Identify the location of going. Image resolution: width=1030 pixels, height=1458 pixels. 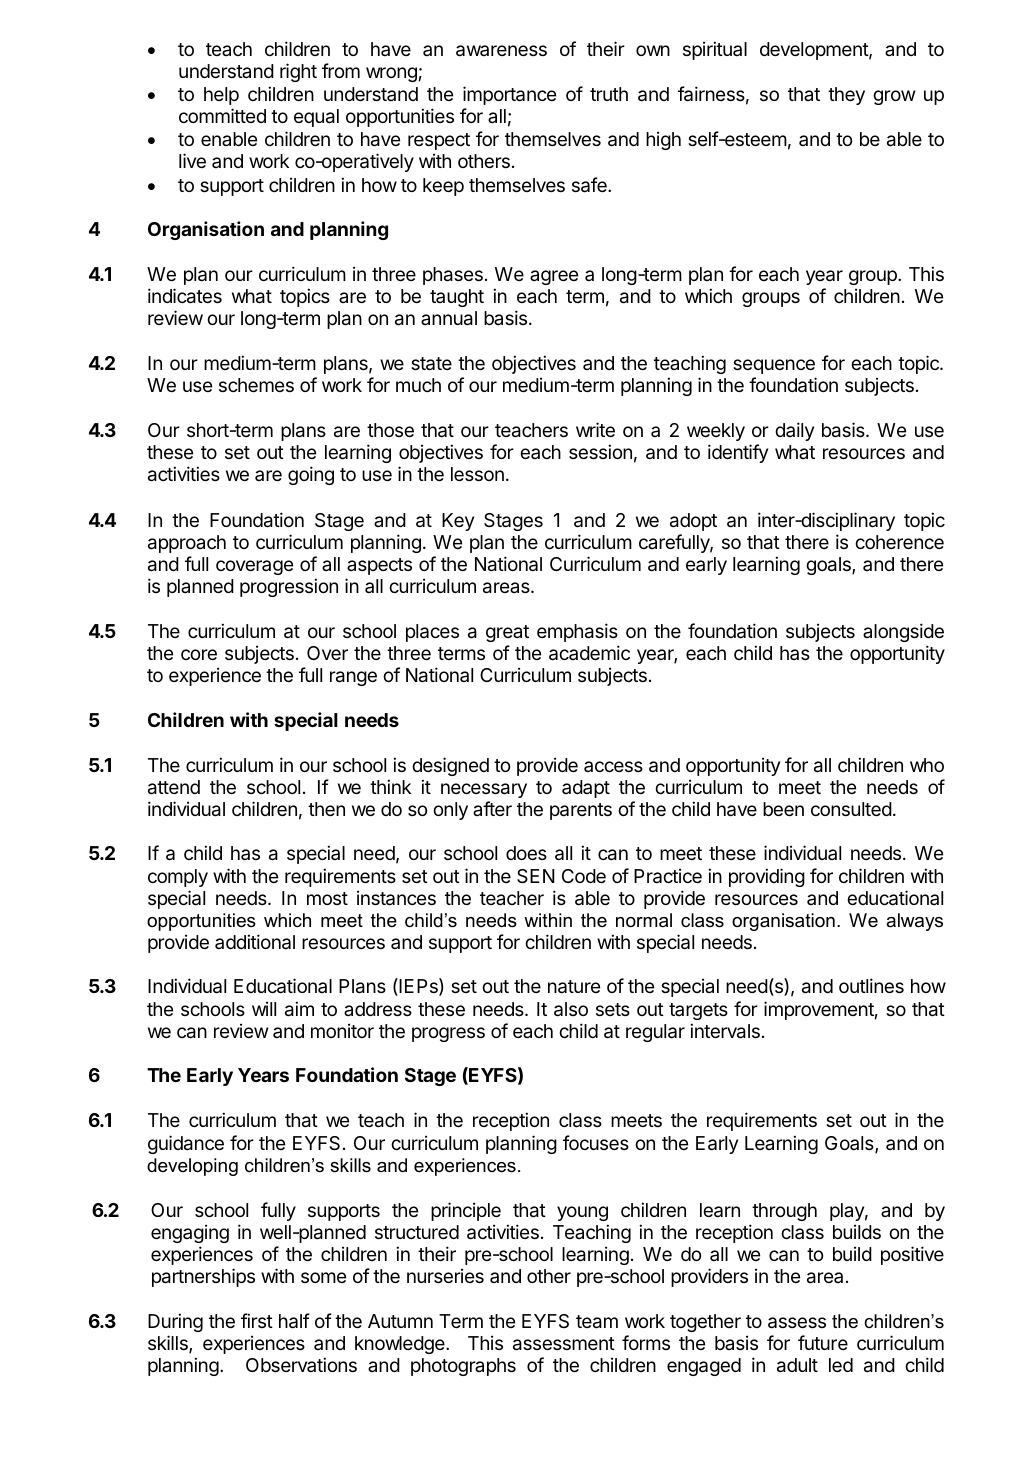
(311, 475).
